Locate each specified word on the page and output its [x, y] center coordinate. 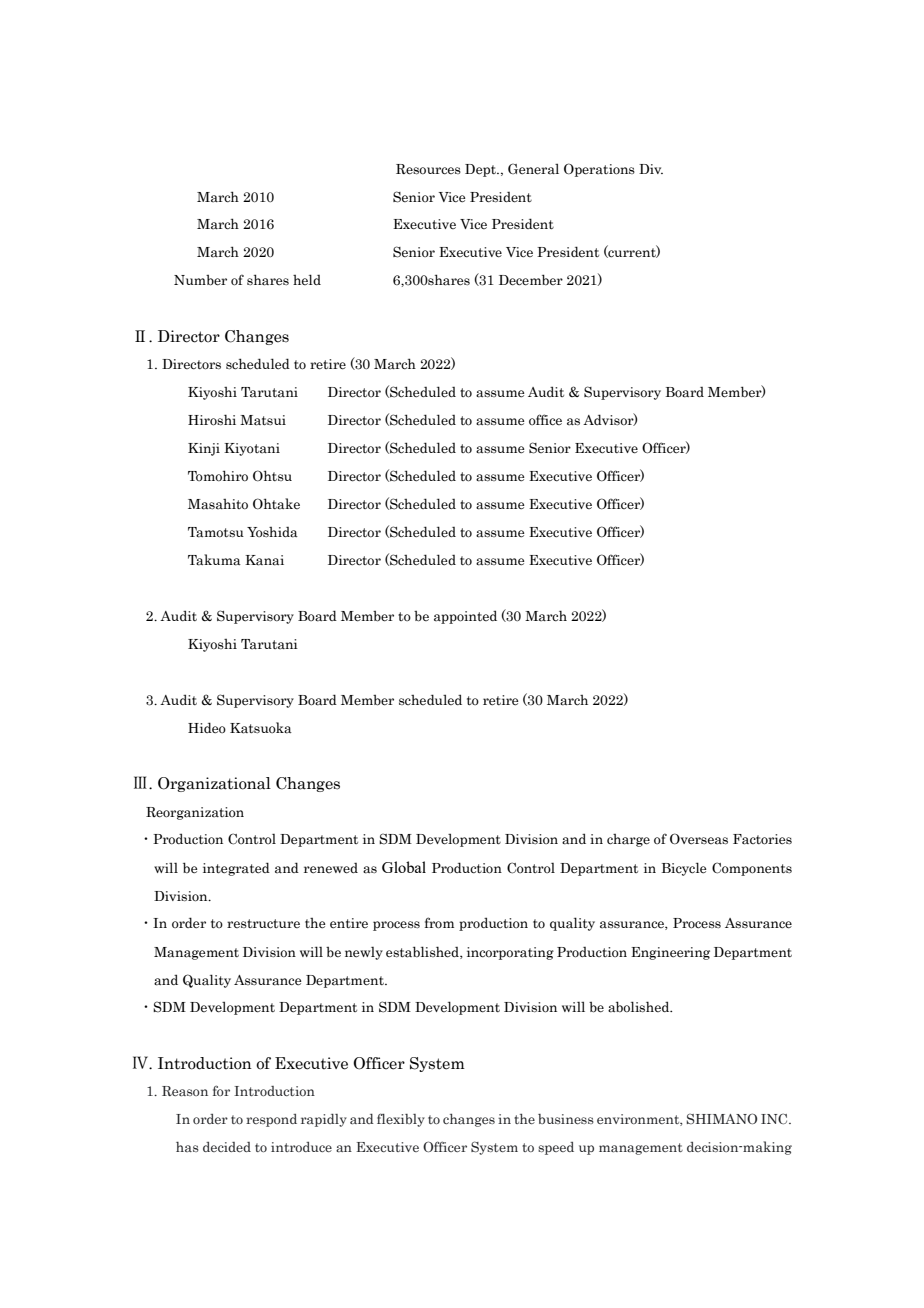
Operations [599, 170]
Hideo [207, 728]
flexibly [401, 1120]
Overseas [699, 839]
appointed [465, 617]
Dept [481, 170]
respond [271, 1120]
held [307, 279]
